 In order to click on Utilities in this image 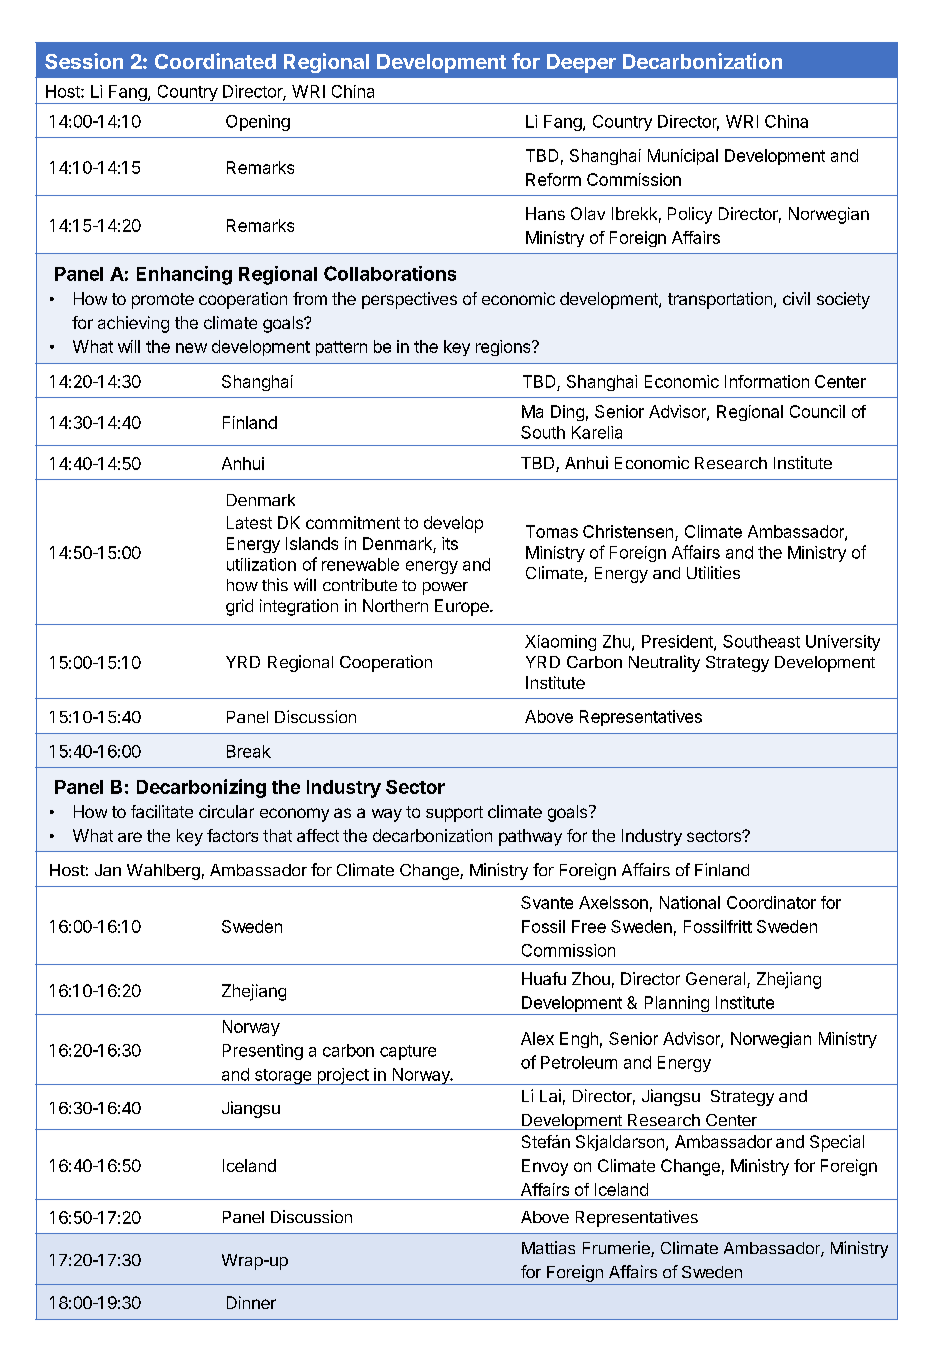, I will do `click(713, 572)`.
